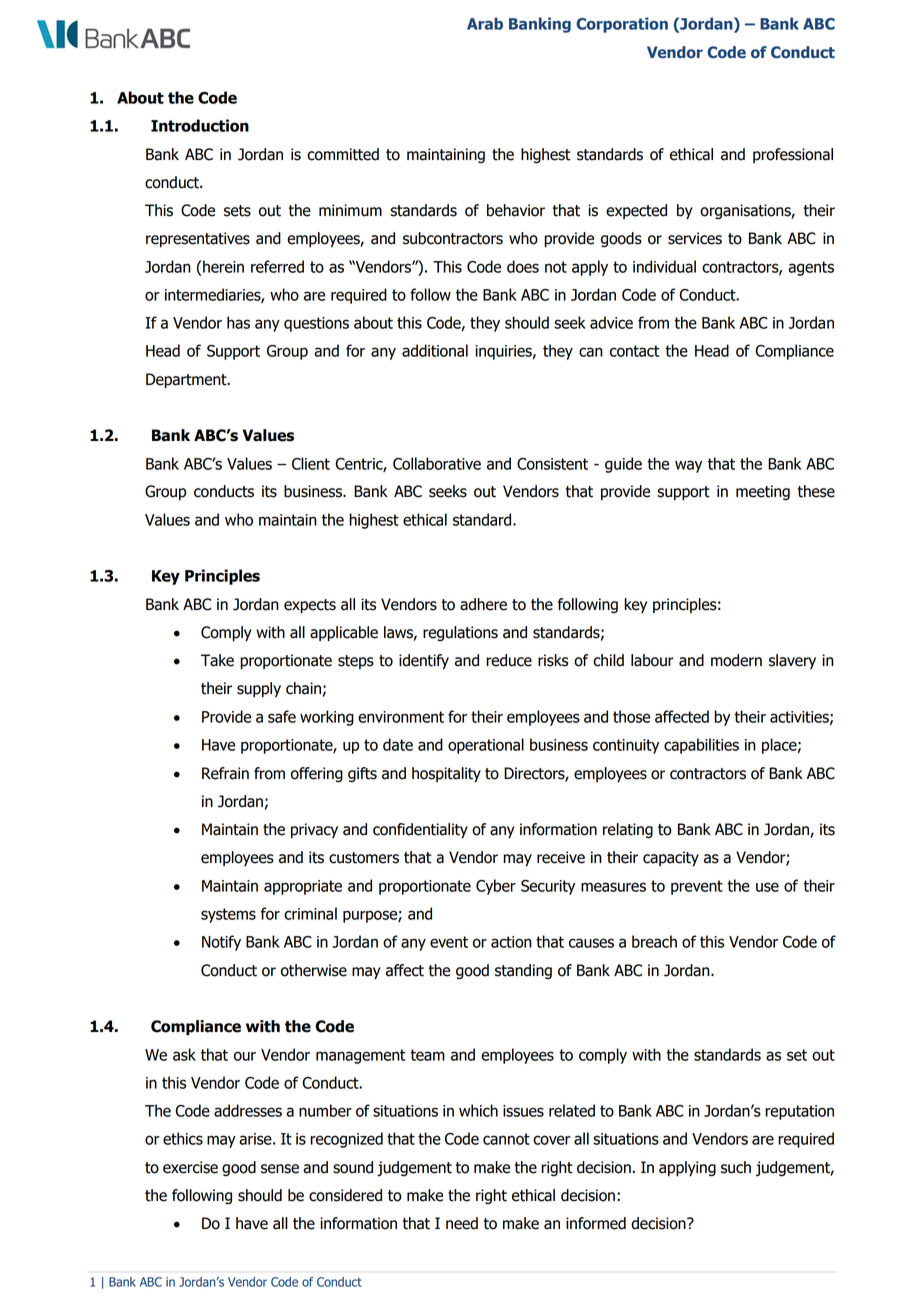 Image resolution: width=924 pixels, height=1307 pixels. Describe the element at coordinates (483, 604) in the screenshot. I see `adhere` at that location.
